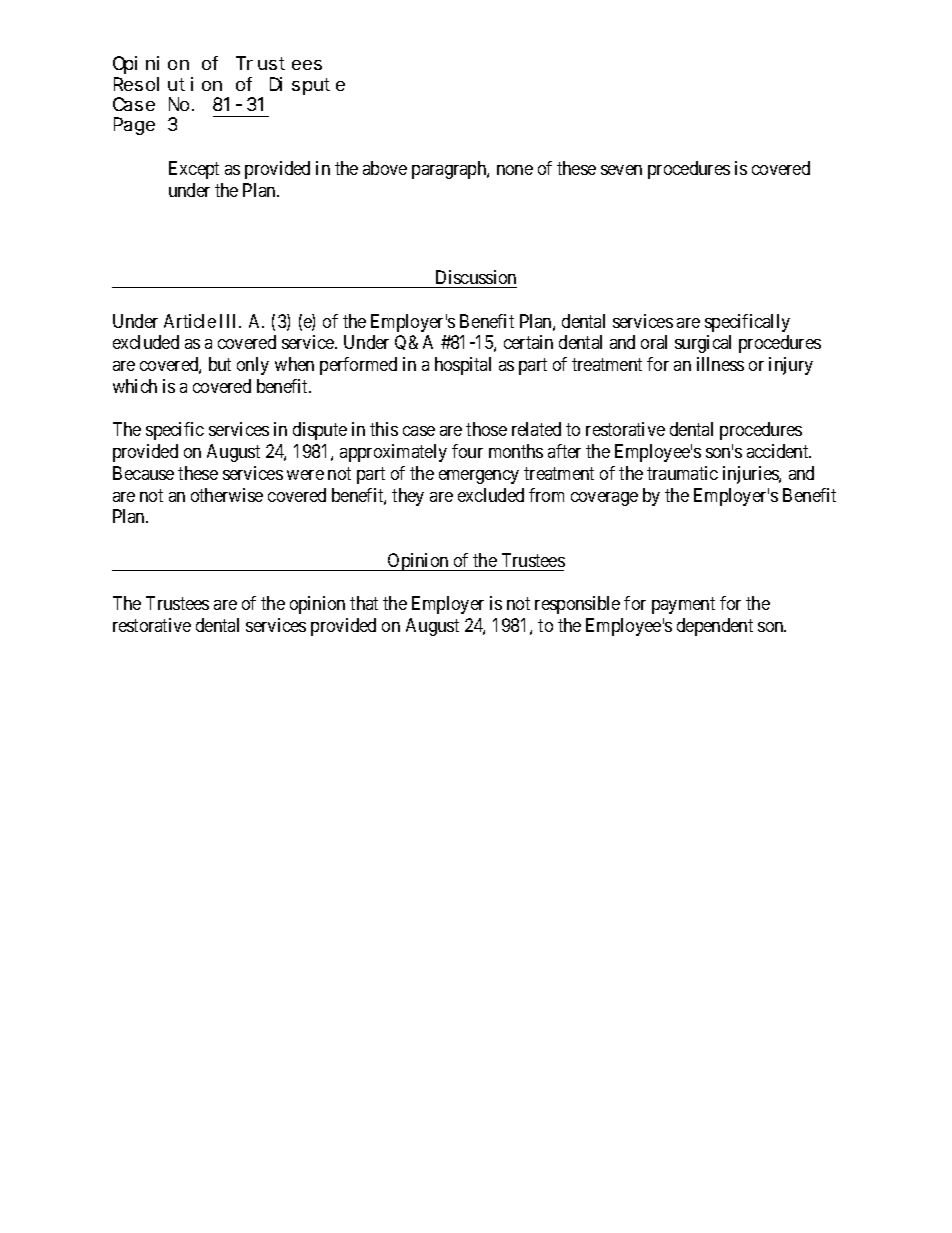 This page has height=1233, width=952. Describe the element at coordinates (364, 603) in the page. I see `that` at that location.
